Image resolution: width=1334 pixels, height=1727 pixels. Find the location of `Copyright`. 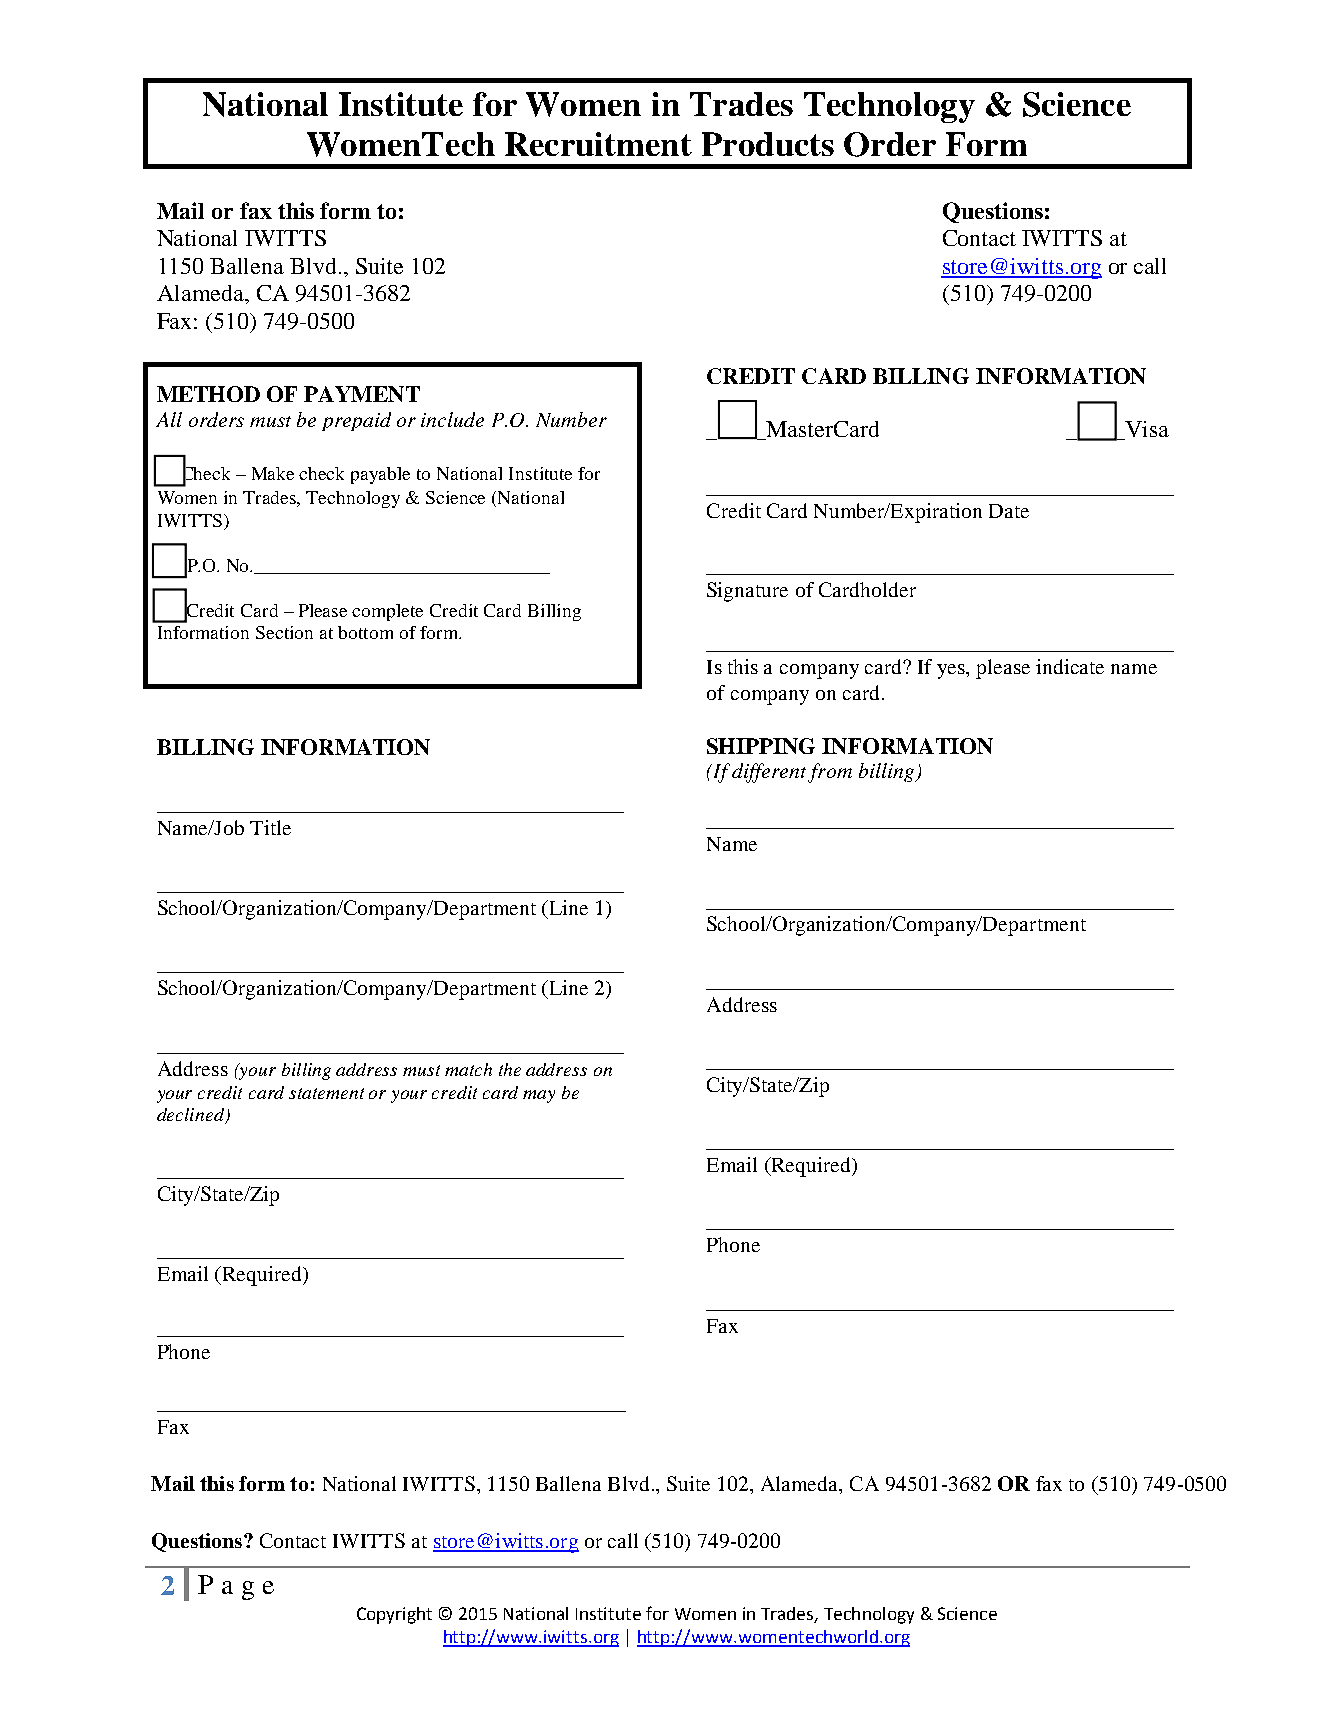

Copyright is located at coordinates (394, 1615).
